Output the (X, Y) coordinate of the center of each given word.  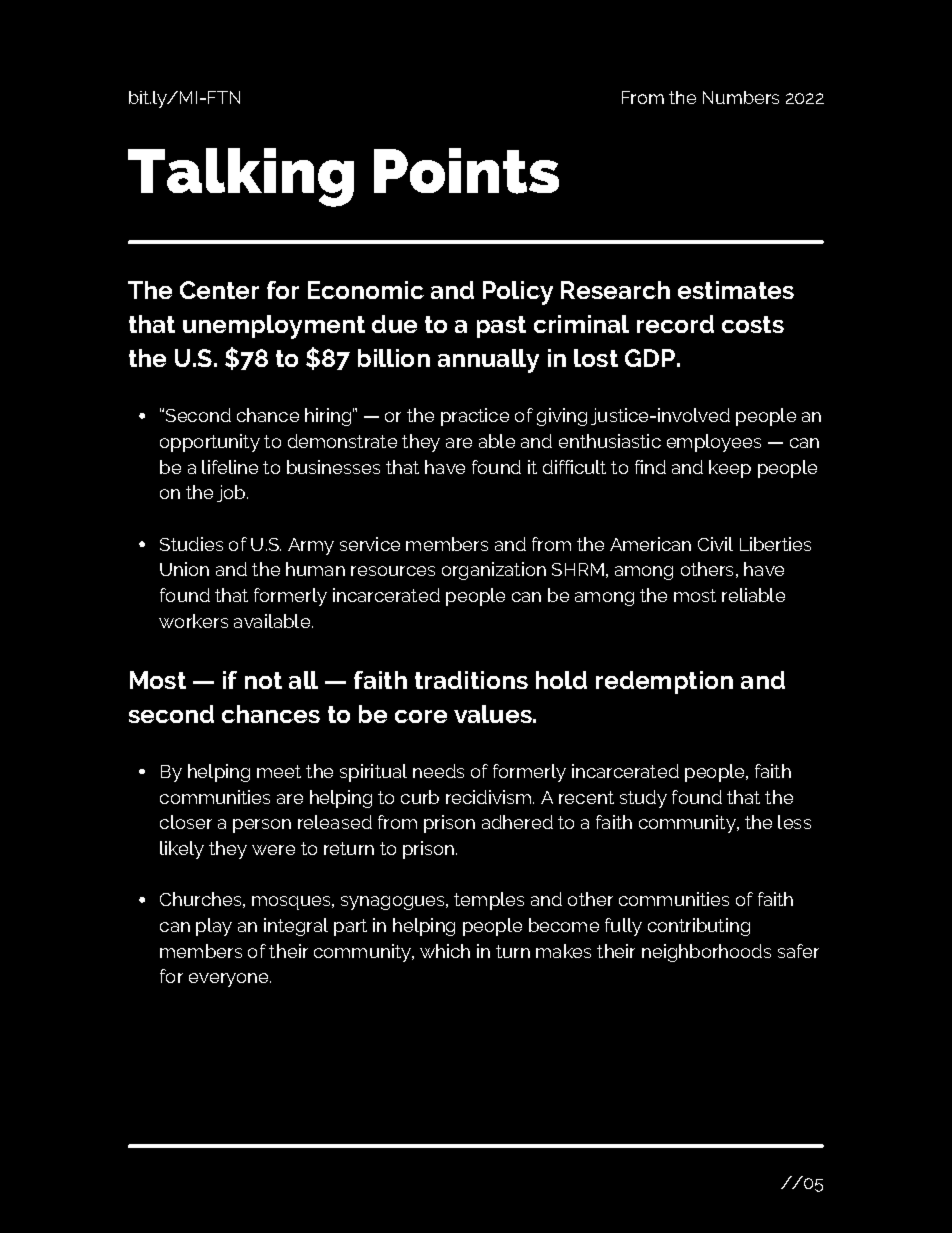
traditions (471, 680)
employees (714, 443)
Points (466, 171)
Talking (241, 177)
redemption (664, 682)
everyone (230, 980)
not (263, 680)
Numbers (741, 97)
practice (475, 417)
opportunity (210, 443)
